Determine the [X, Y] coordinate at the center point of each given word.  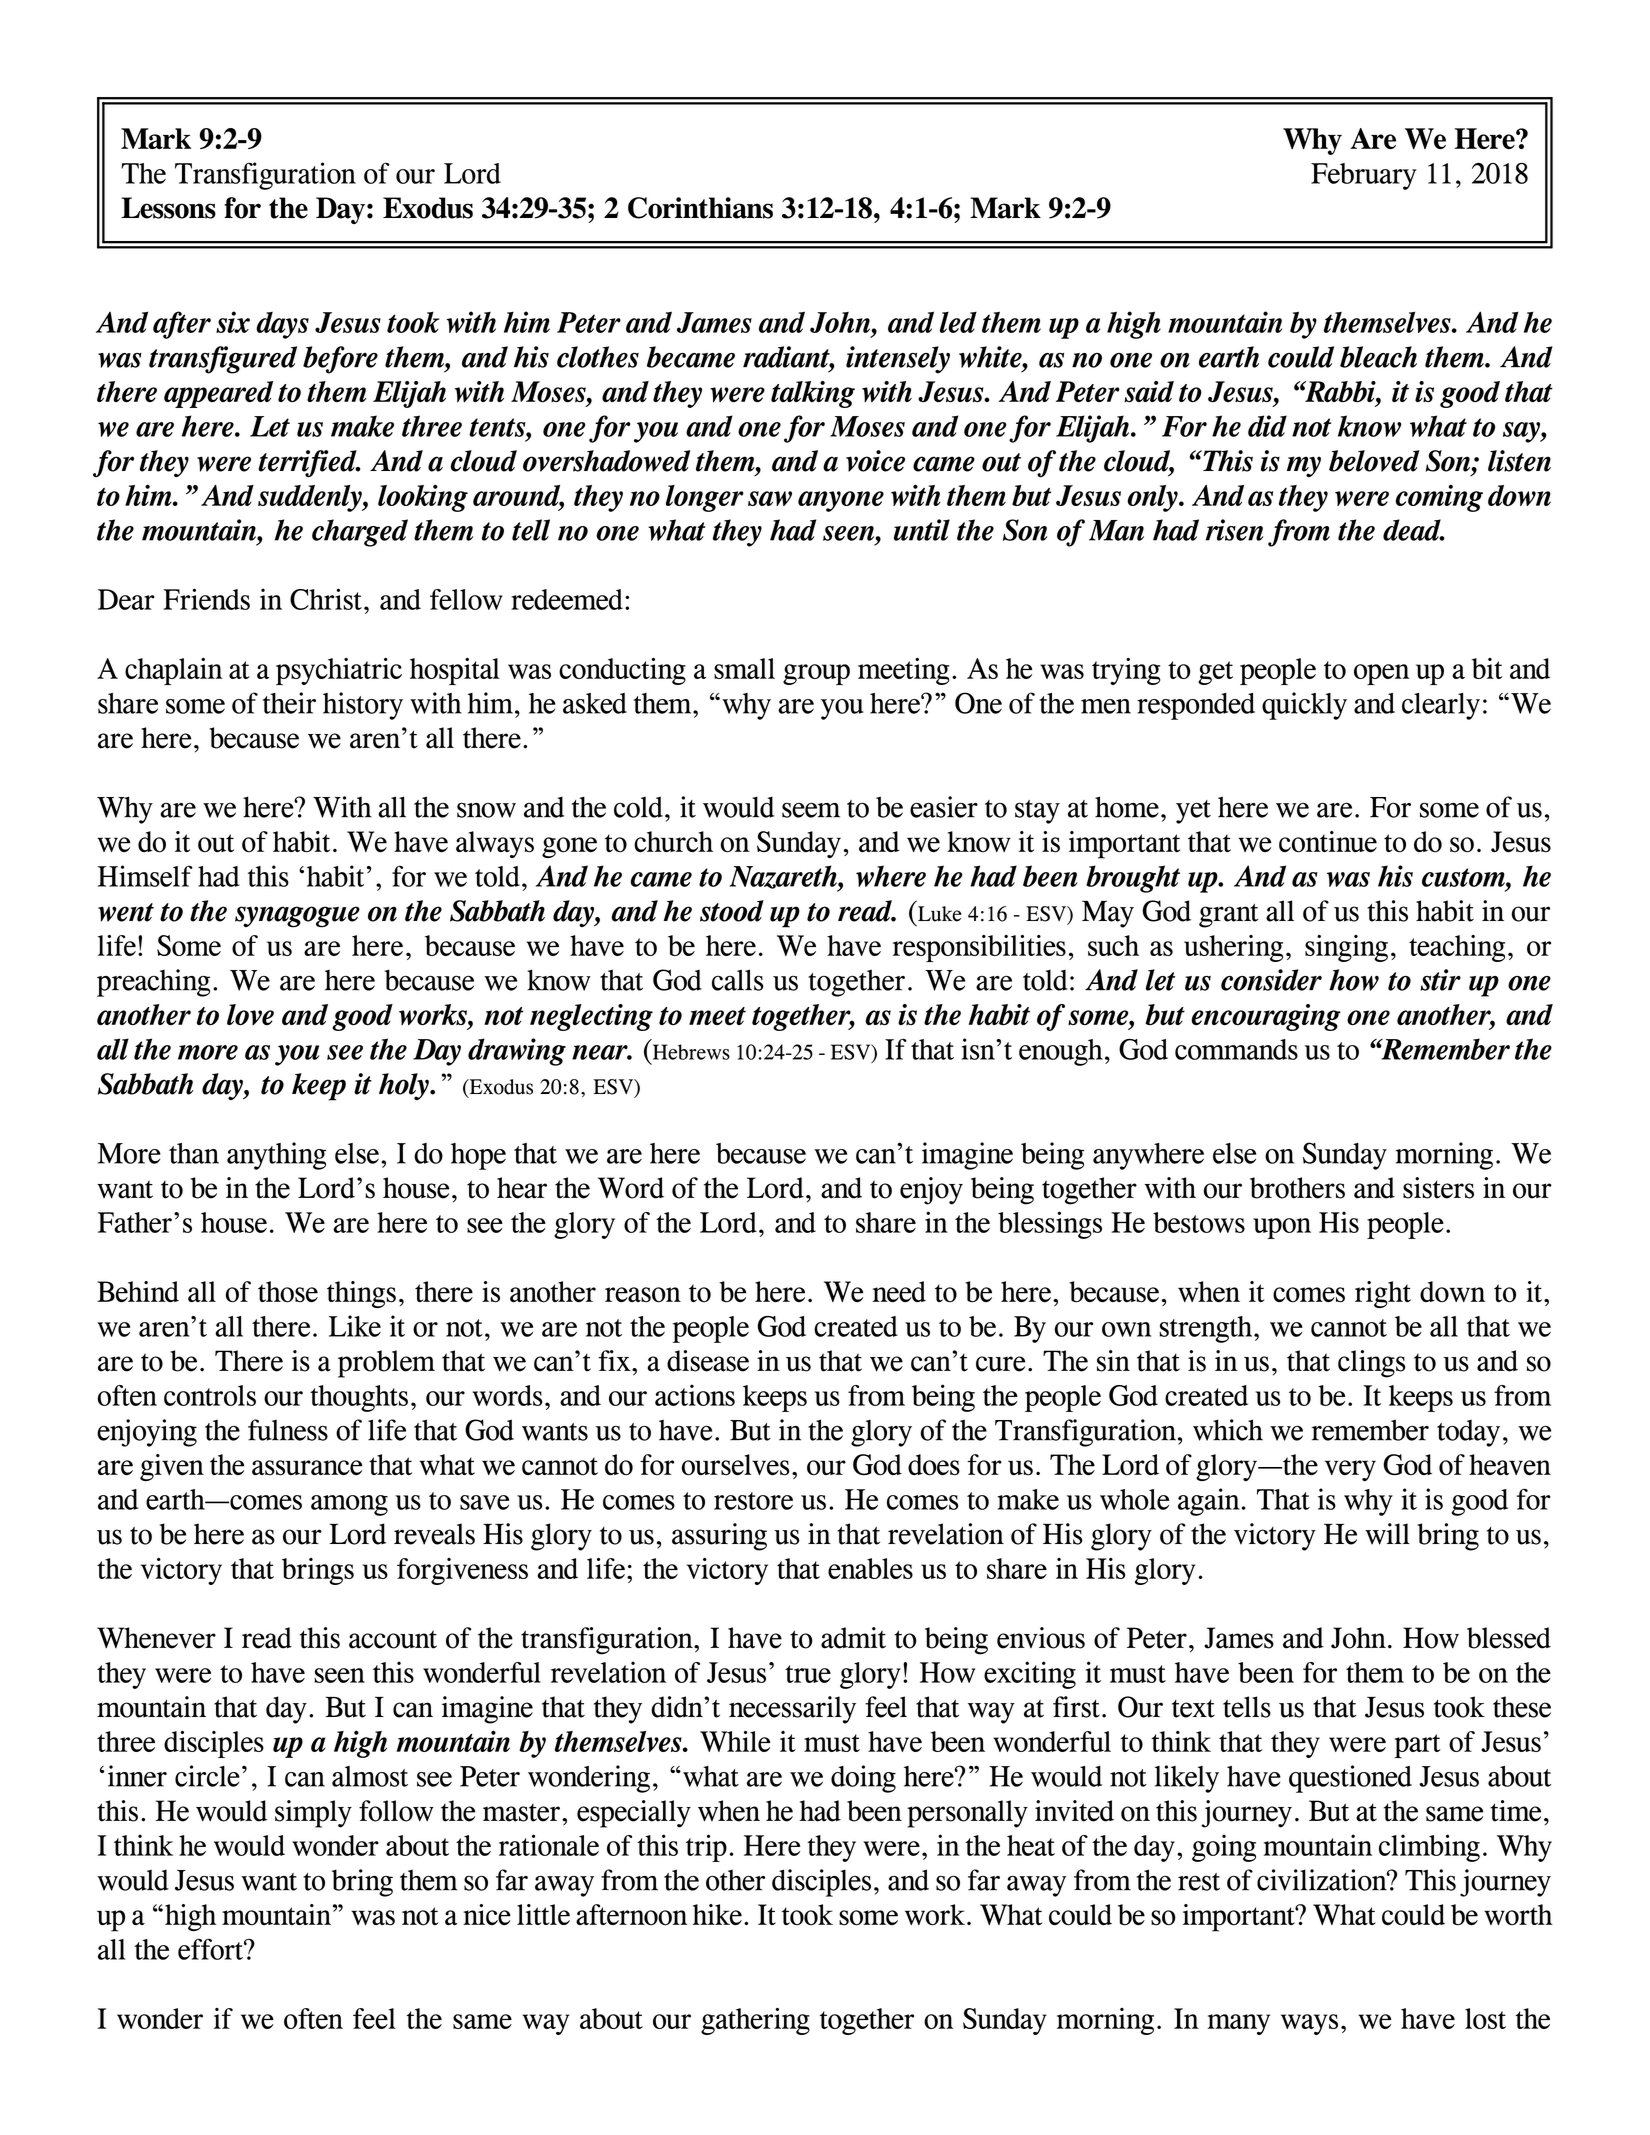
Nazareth [784, 878]
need [899, 1291]
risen [1234, 530]
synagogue [297, 917]
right [1383, 1294]
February [1364, 176]
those [288, 1292]
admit [853, 1638]
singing [1346, 948]
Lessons [168, 208]
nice [487, 1914]
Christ [326, 599]
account [393, 1639]
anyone [841, 501]
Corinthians [700, 208]
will [1387, 1534]
